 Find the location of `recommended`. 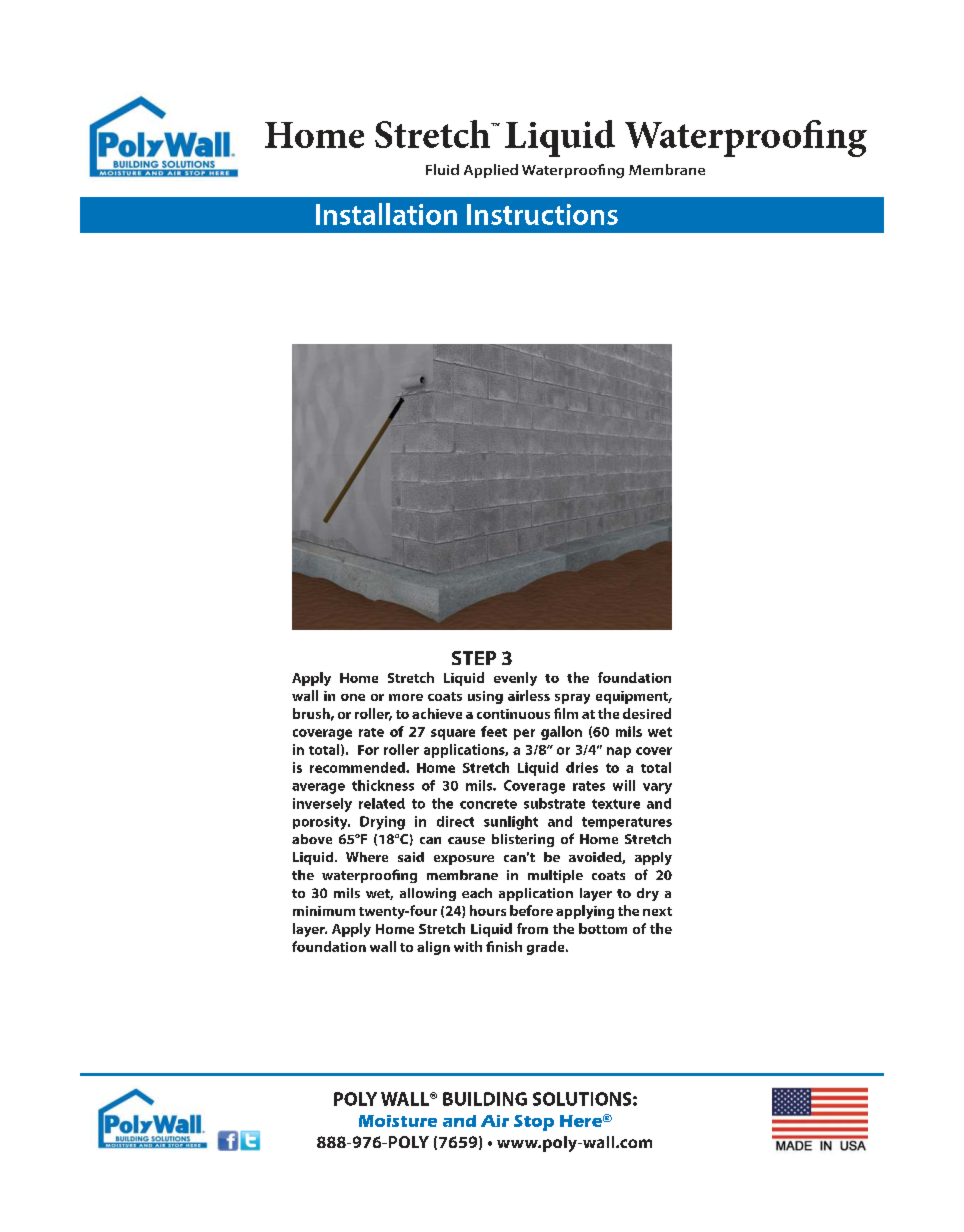

recommended is located at coordinates (358, 767).
